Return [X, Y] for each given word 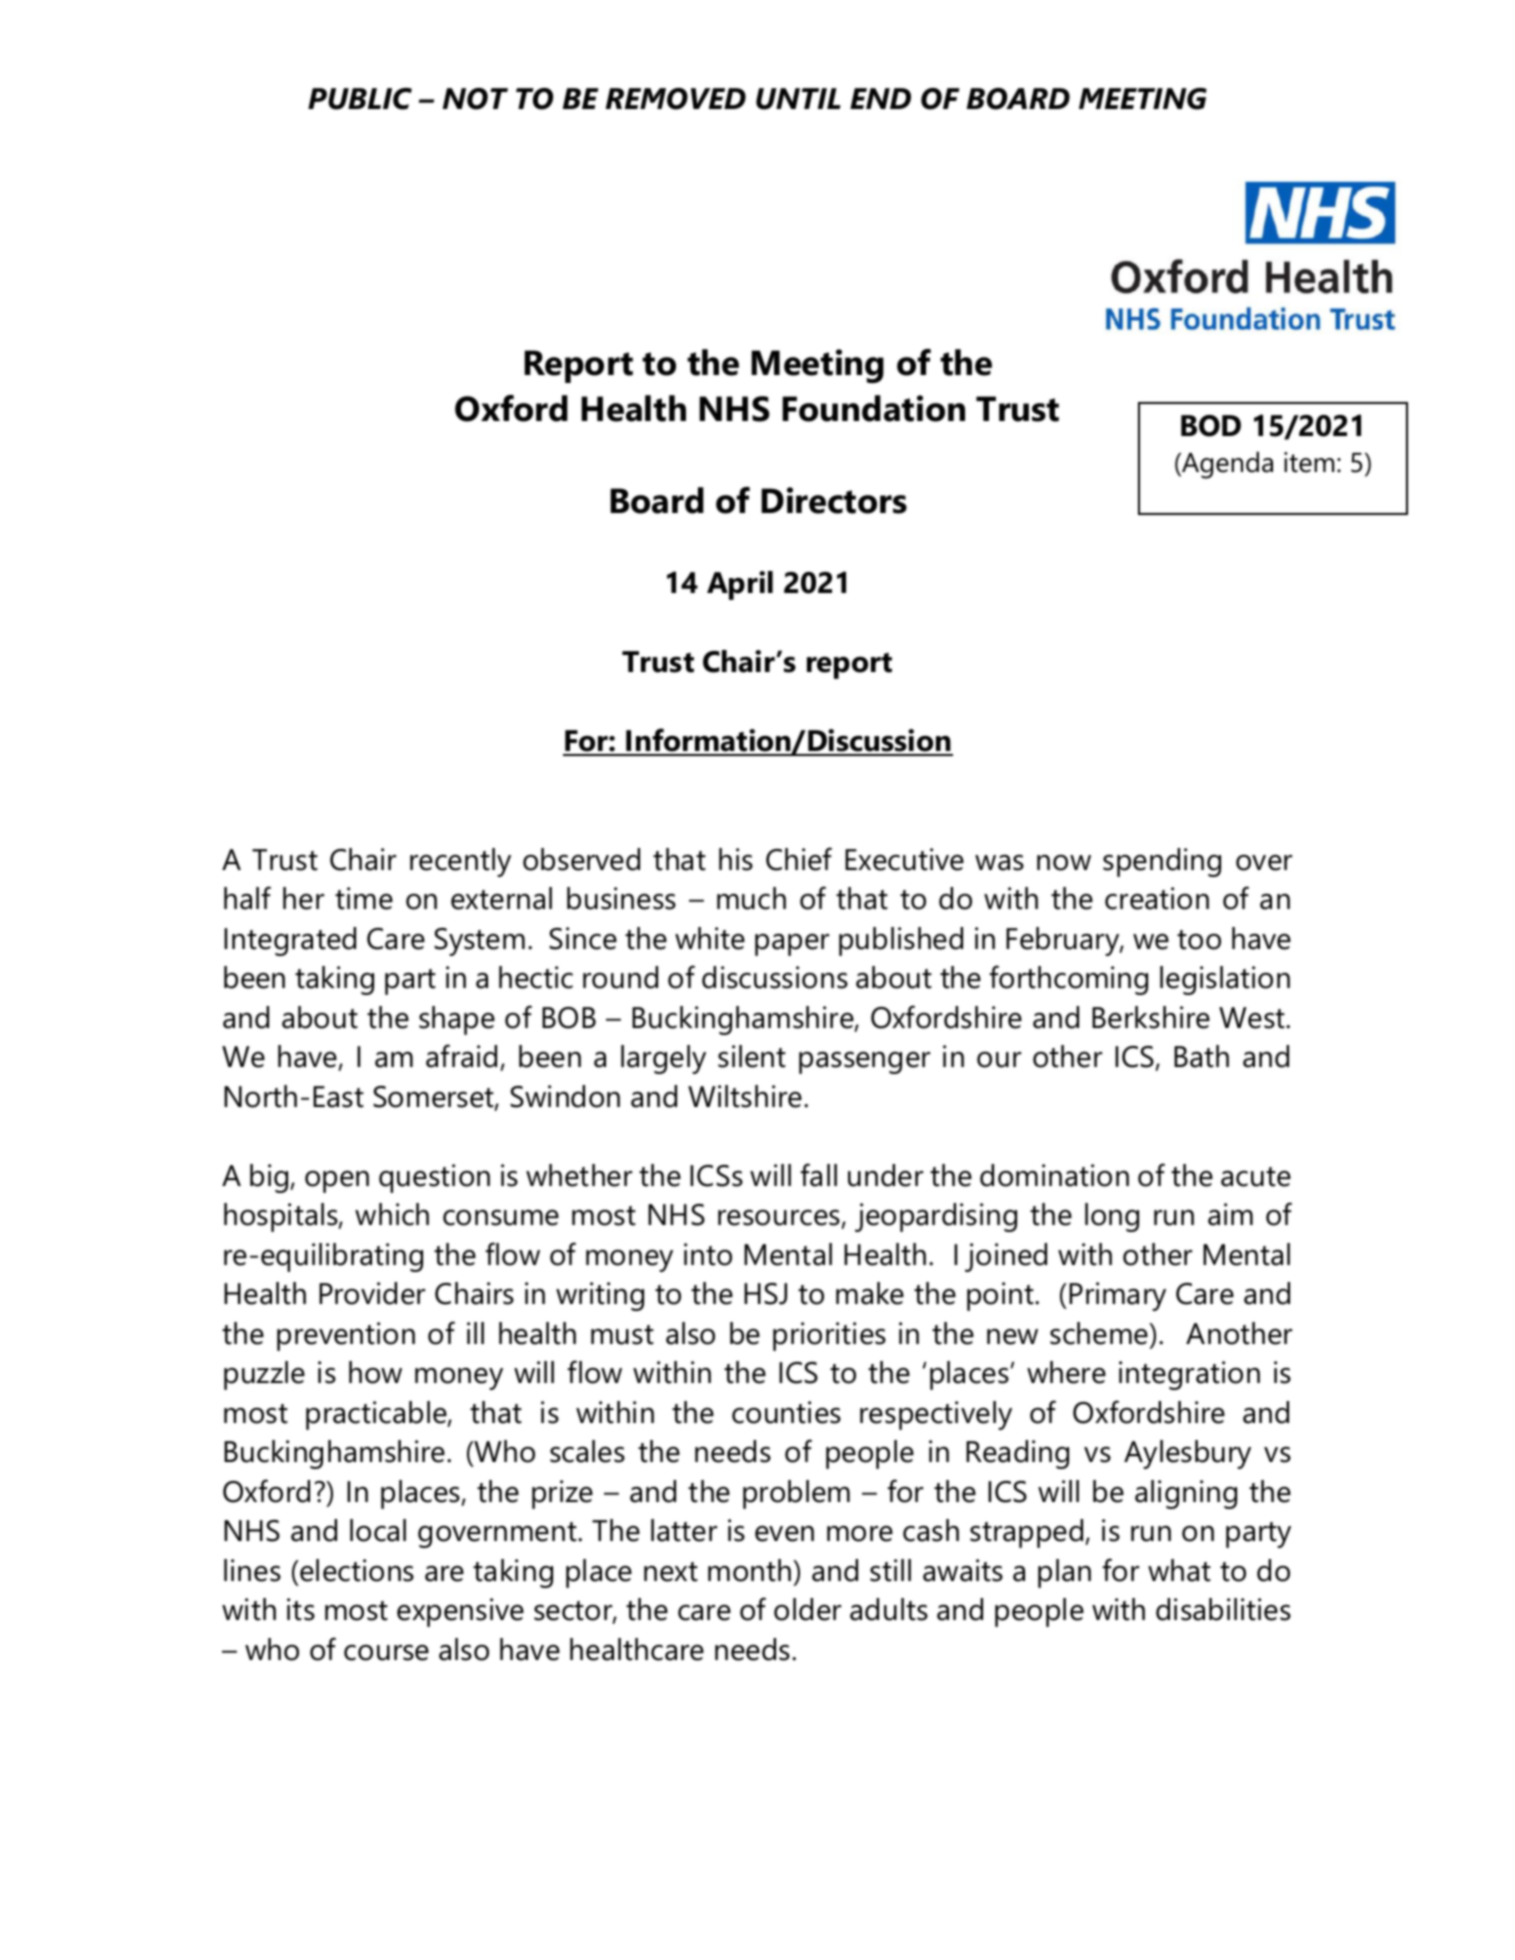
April [740, 585]
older [807, 1609]
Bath [1201, 1056]
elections [356, 1570]
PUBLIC [360, 99]
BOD [1211, 426]
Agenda [1226, 465]
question [434, 1178]
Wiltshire [745, 1096]
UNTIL [798, 99]
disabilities [1223, 1609]
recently [460, 862]
